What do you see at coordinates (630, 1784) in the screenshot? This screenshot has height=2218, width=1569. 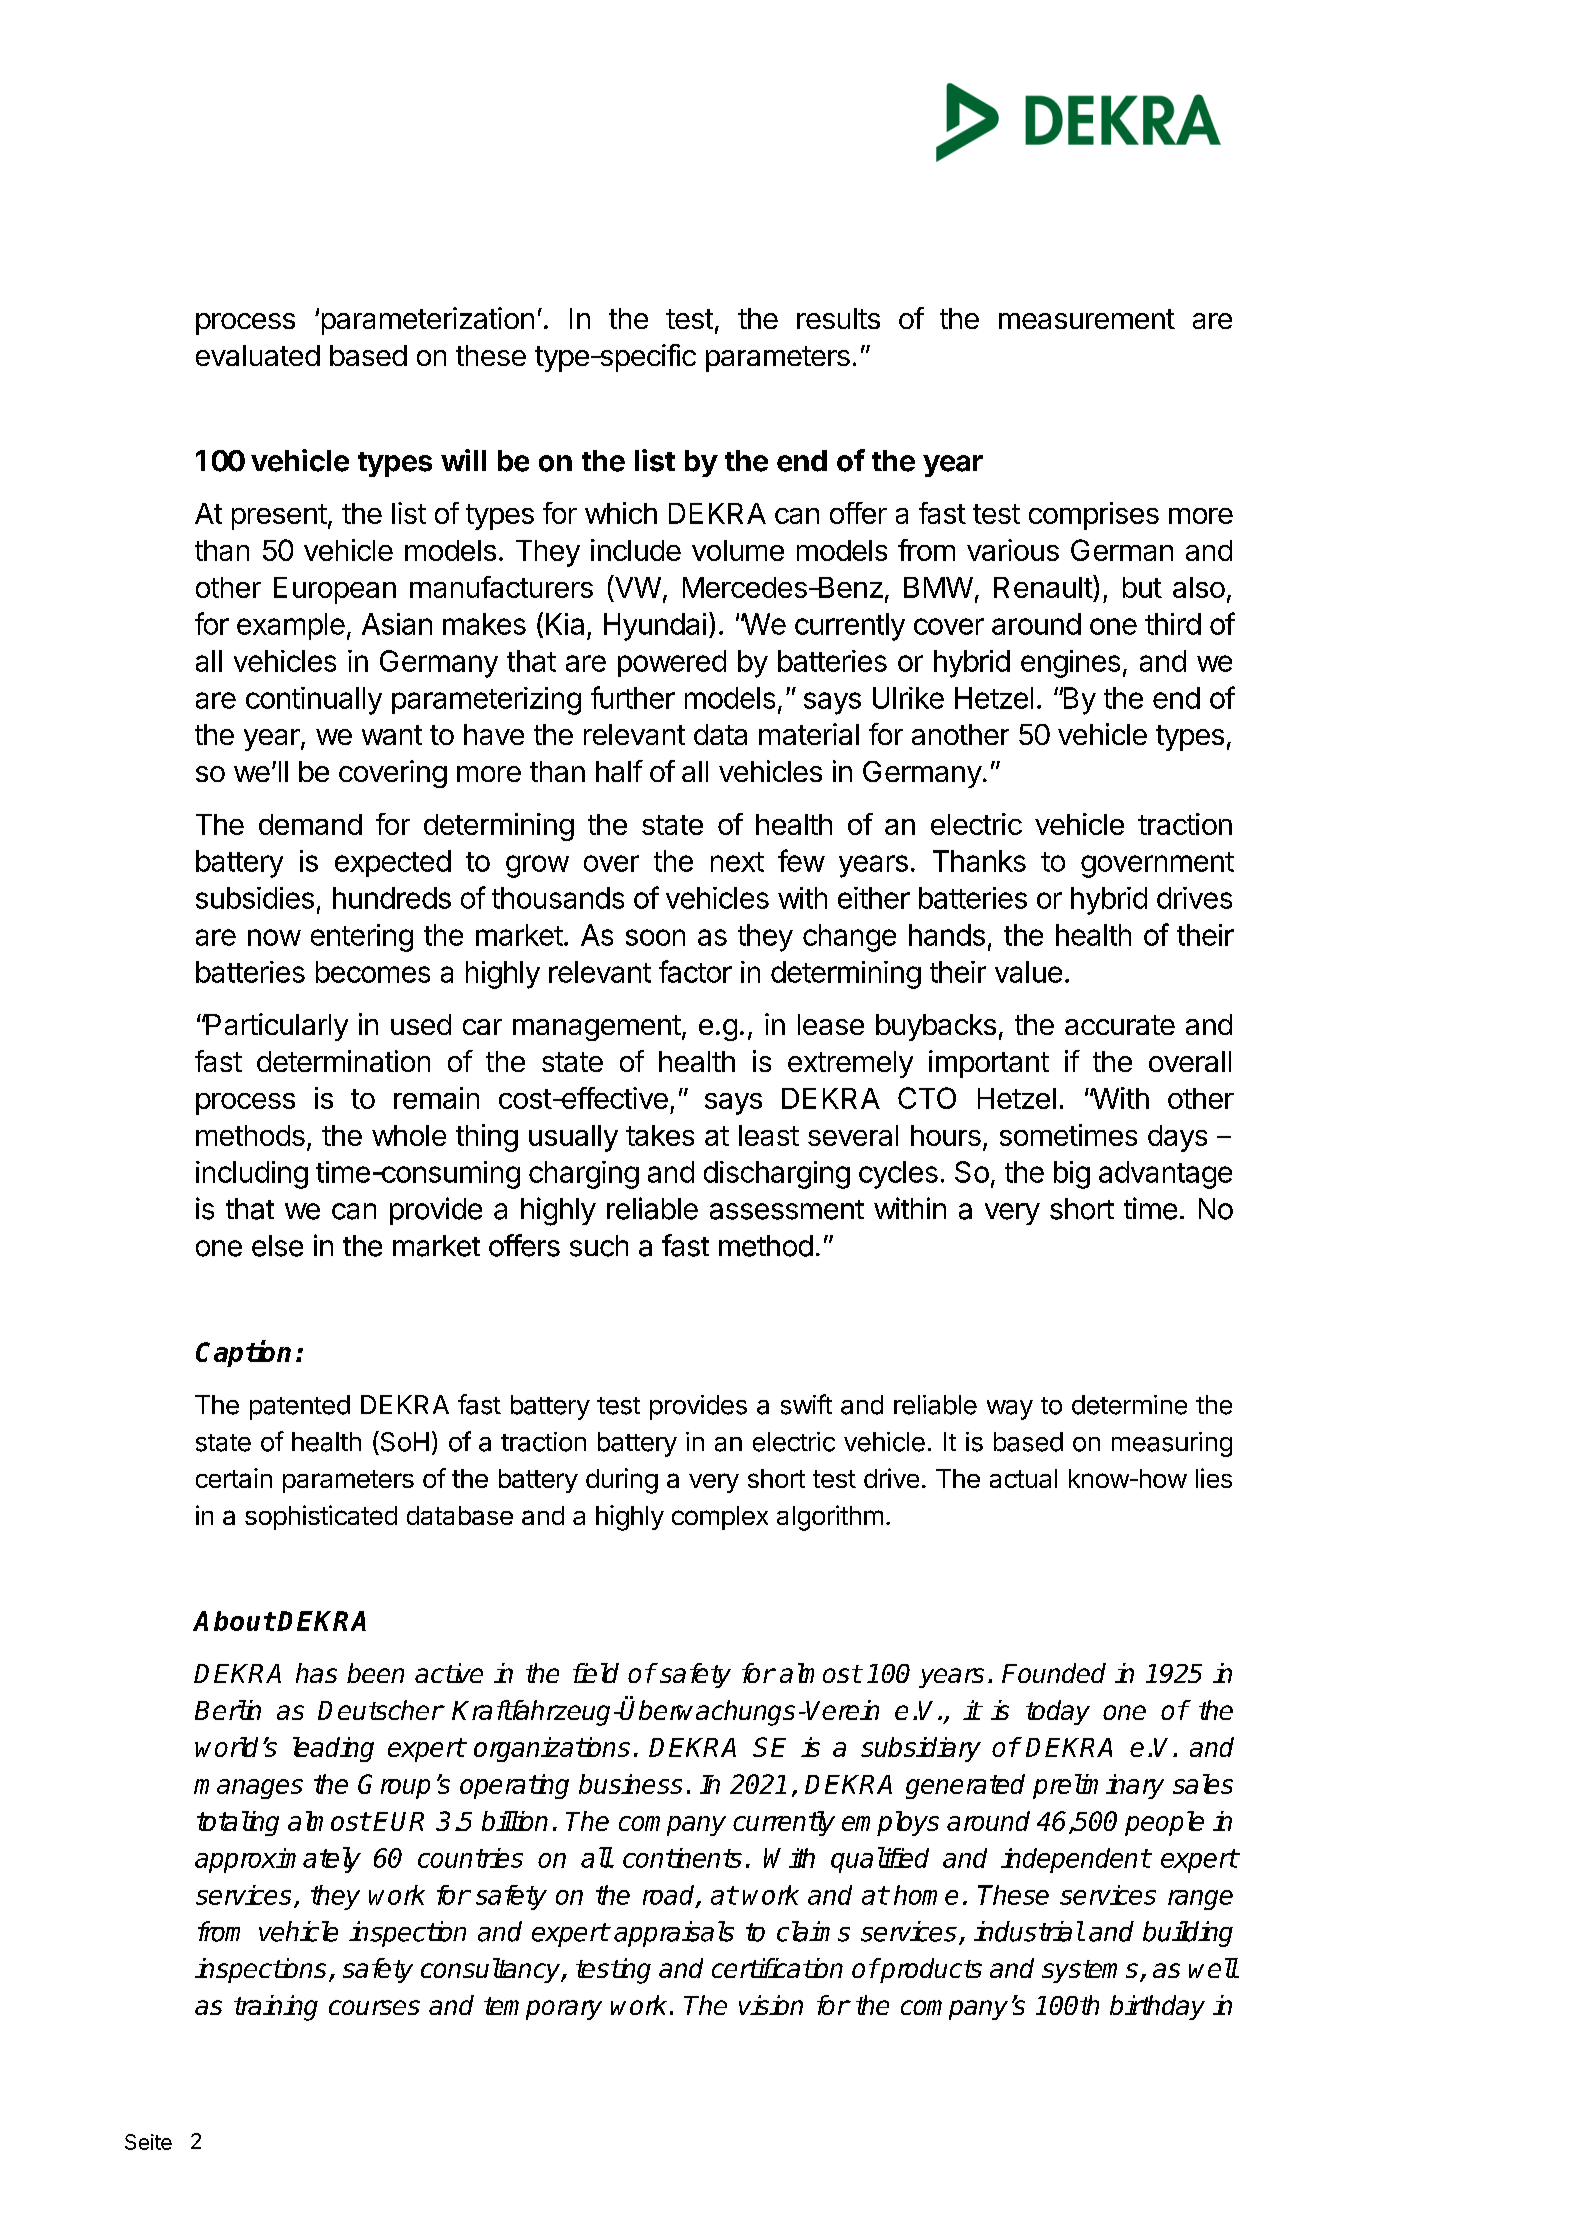 I see `business` at bounding box center [630, 1784].
